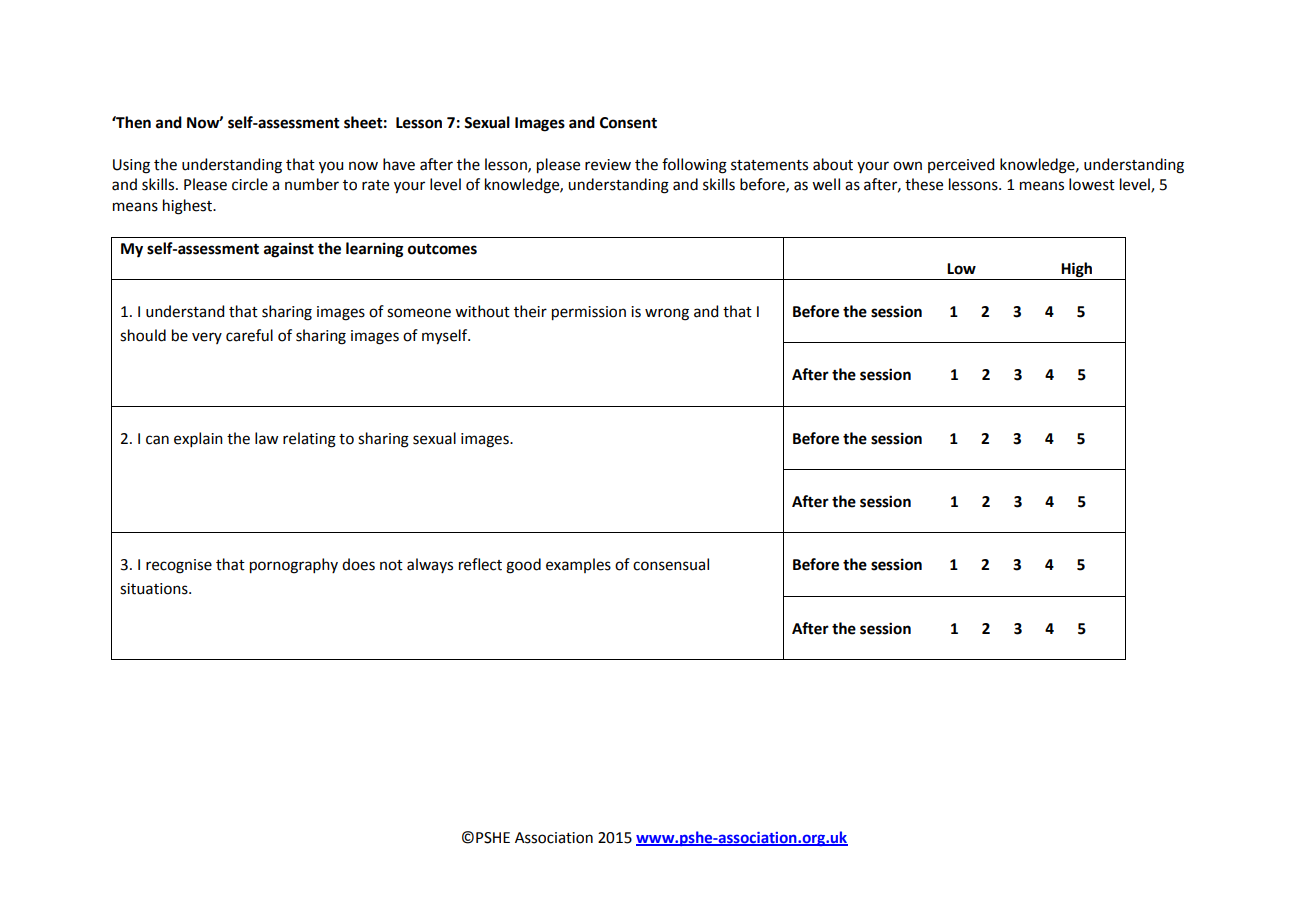 Image resolution: width=1308 pixels, height=924 pixels. What do you see at coordinates (131, 166) in the screenshot?
I see `Using` at bounding box center [131, 166].
